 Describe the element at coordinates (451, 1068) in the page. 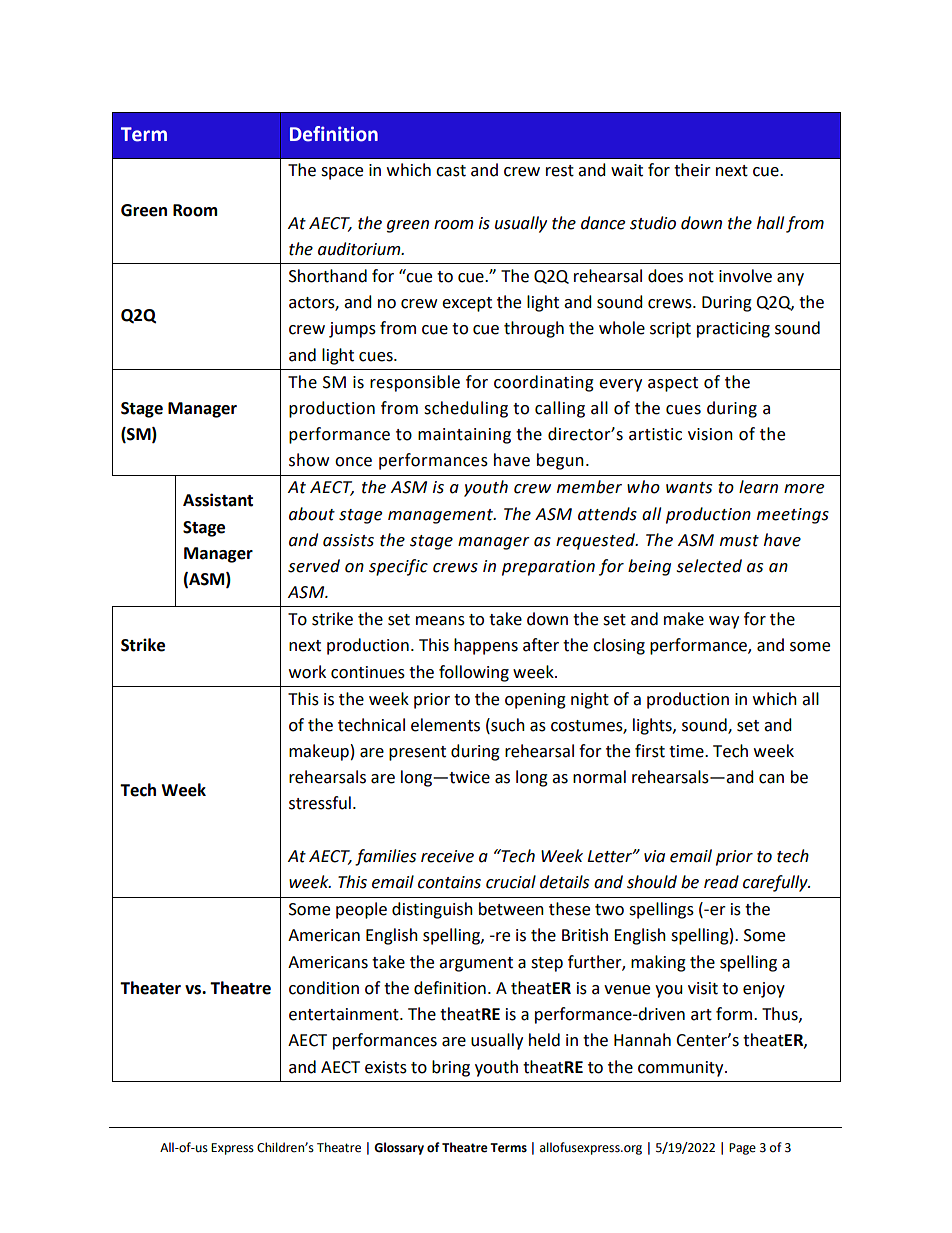

I see `bring` at that location.
